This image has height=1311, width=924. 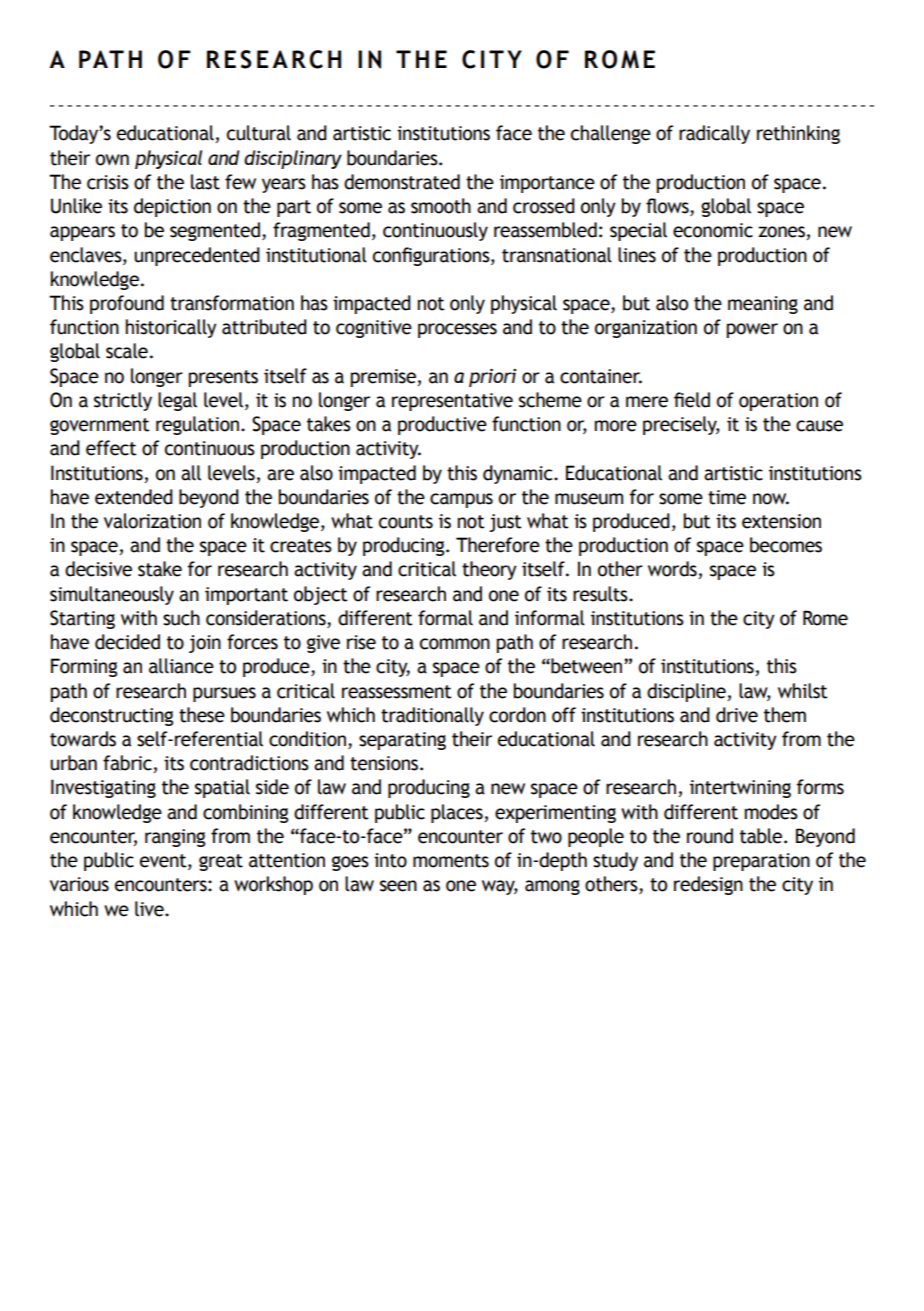 What do you see at coordinates (150, 909) in the image?
I see `live` at bounding box center [150, 909].
